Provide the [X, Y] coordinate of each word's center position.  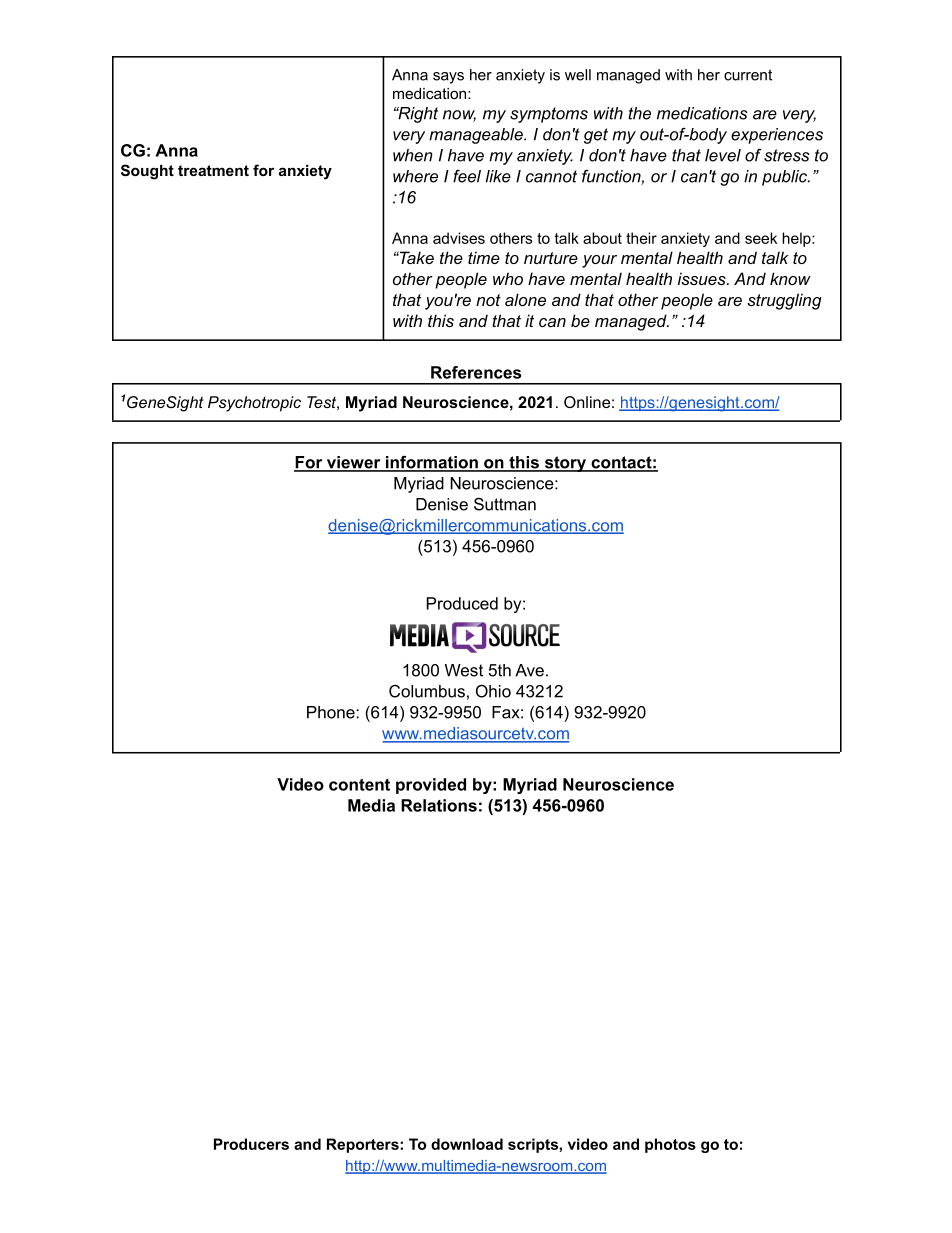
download [467, 1144]
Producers [251, 1144]
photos [670, 1145]
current [748, 75]
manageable [477, 136]
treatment [213, 170]
